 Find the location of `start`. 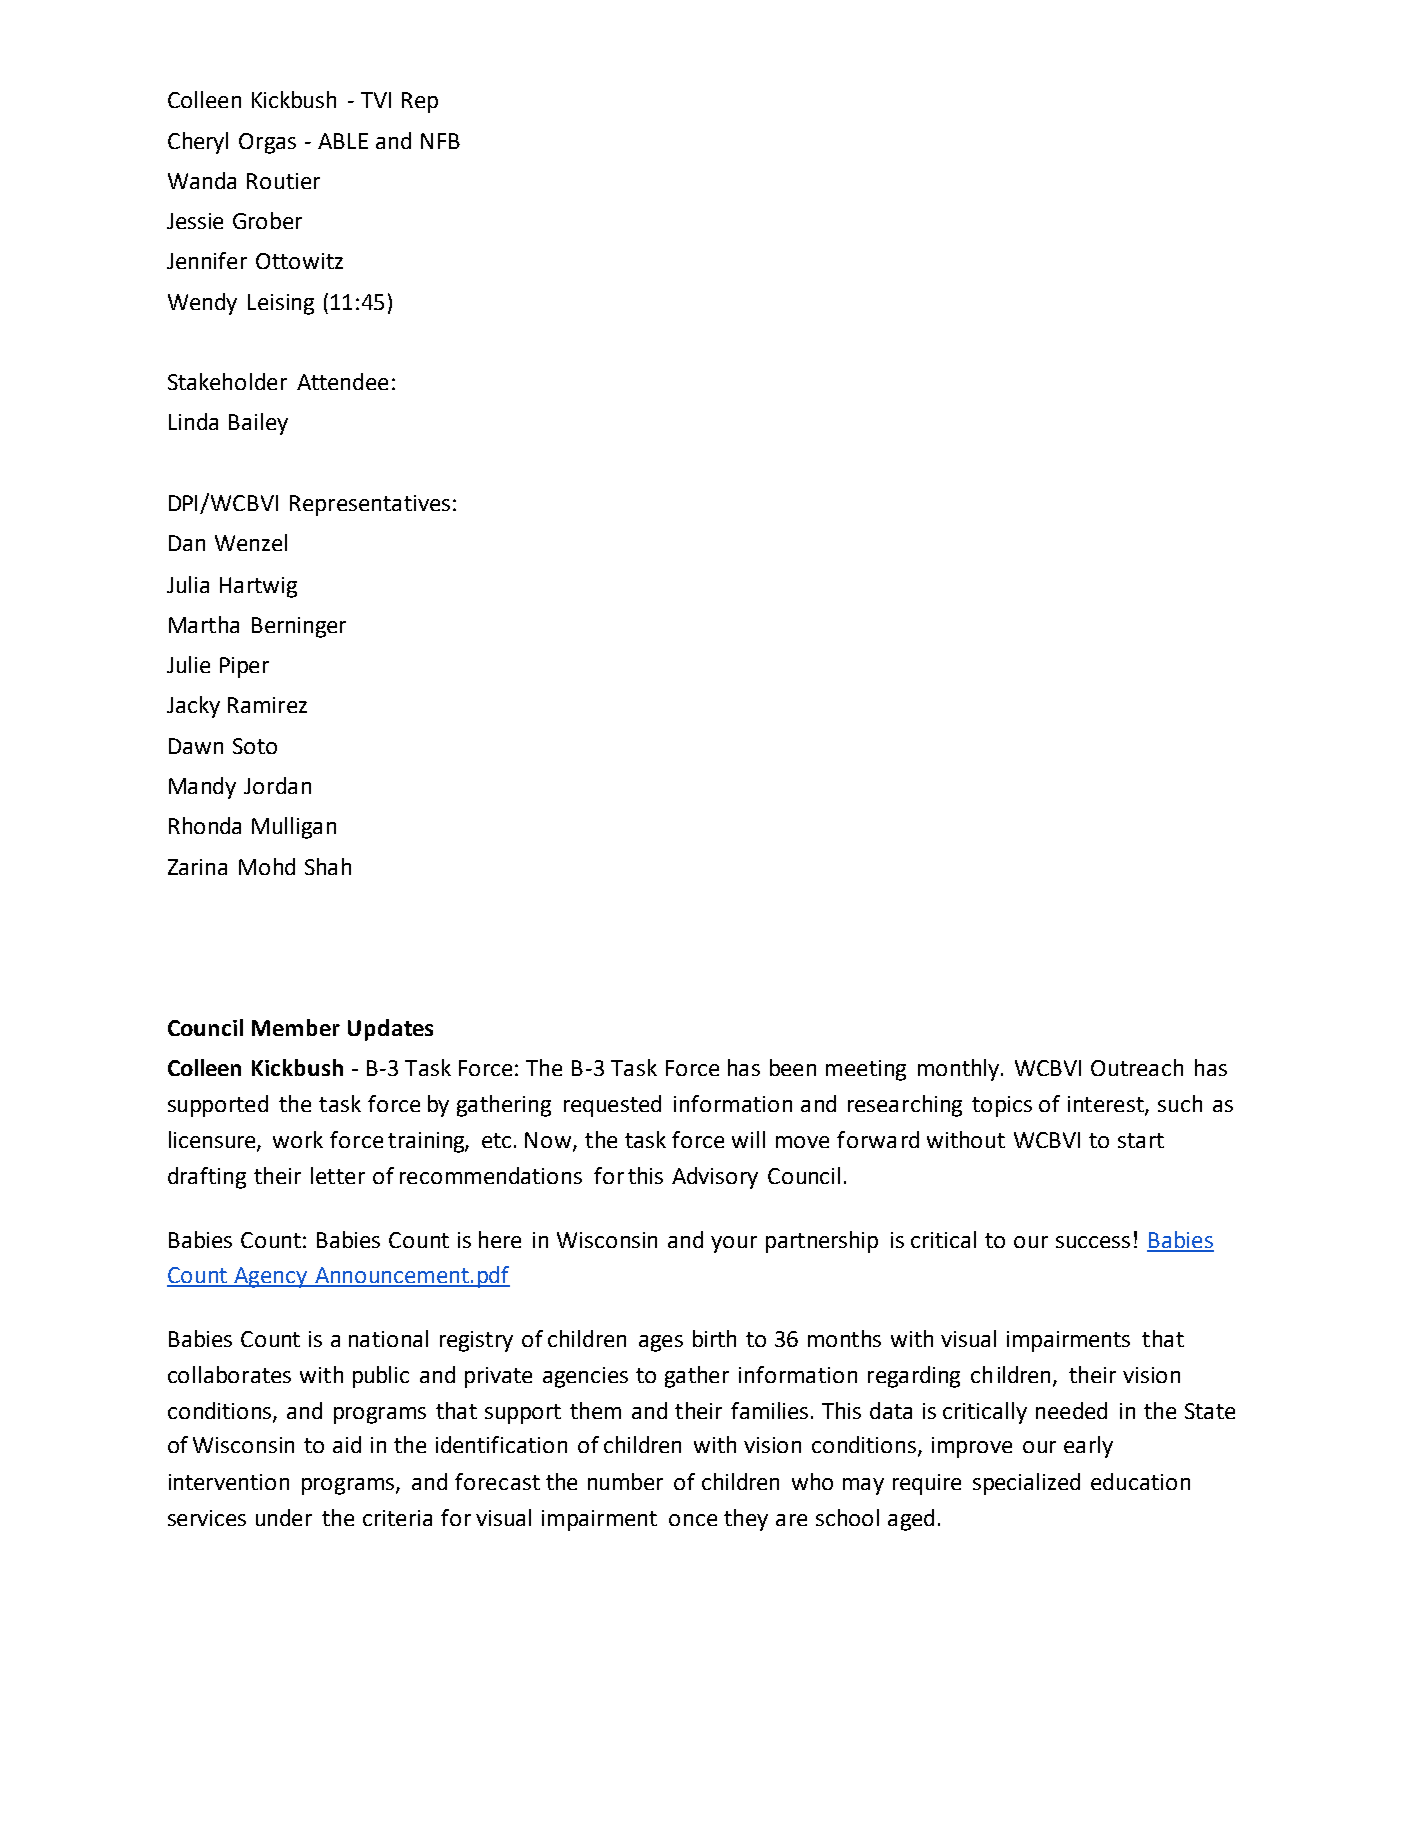

start is located at coordinates (1141, 1140).
